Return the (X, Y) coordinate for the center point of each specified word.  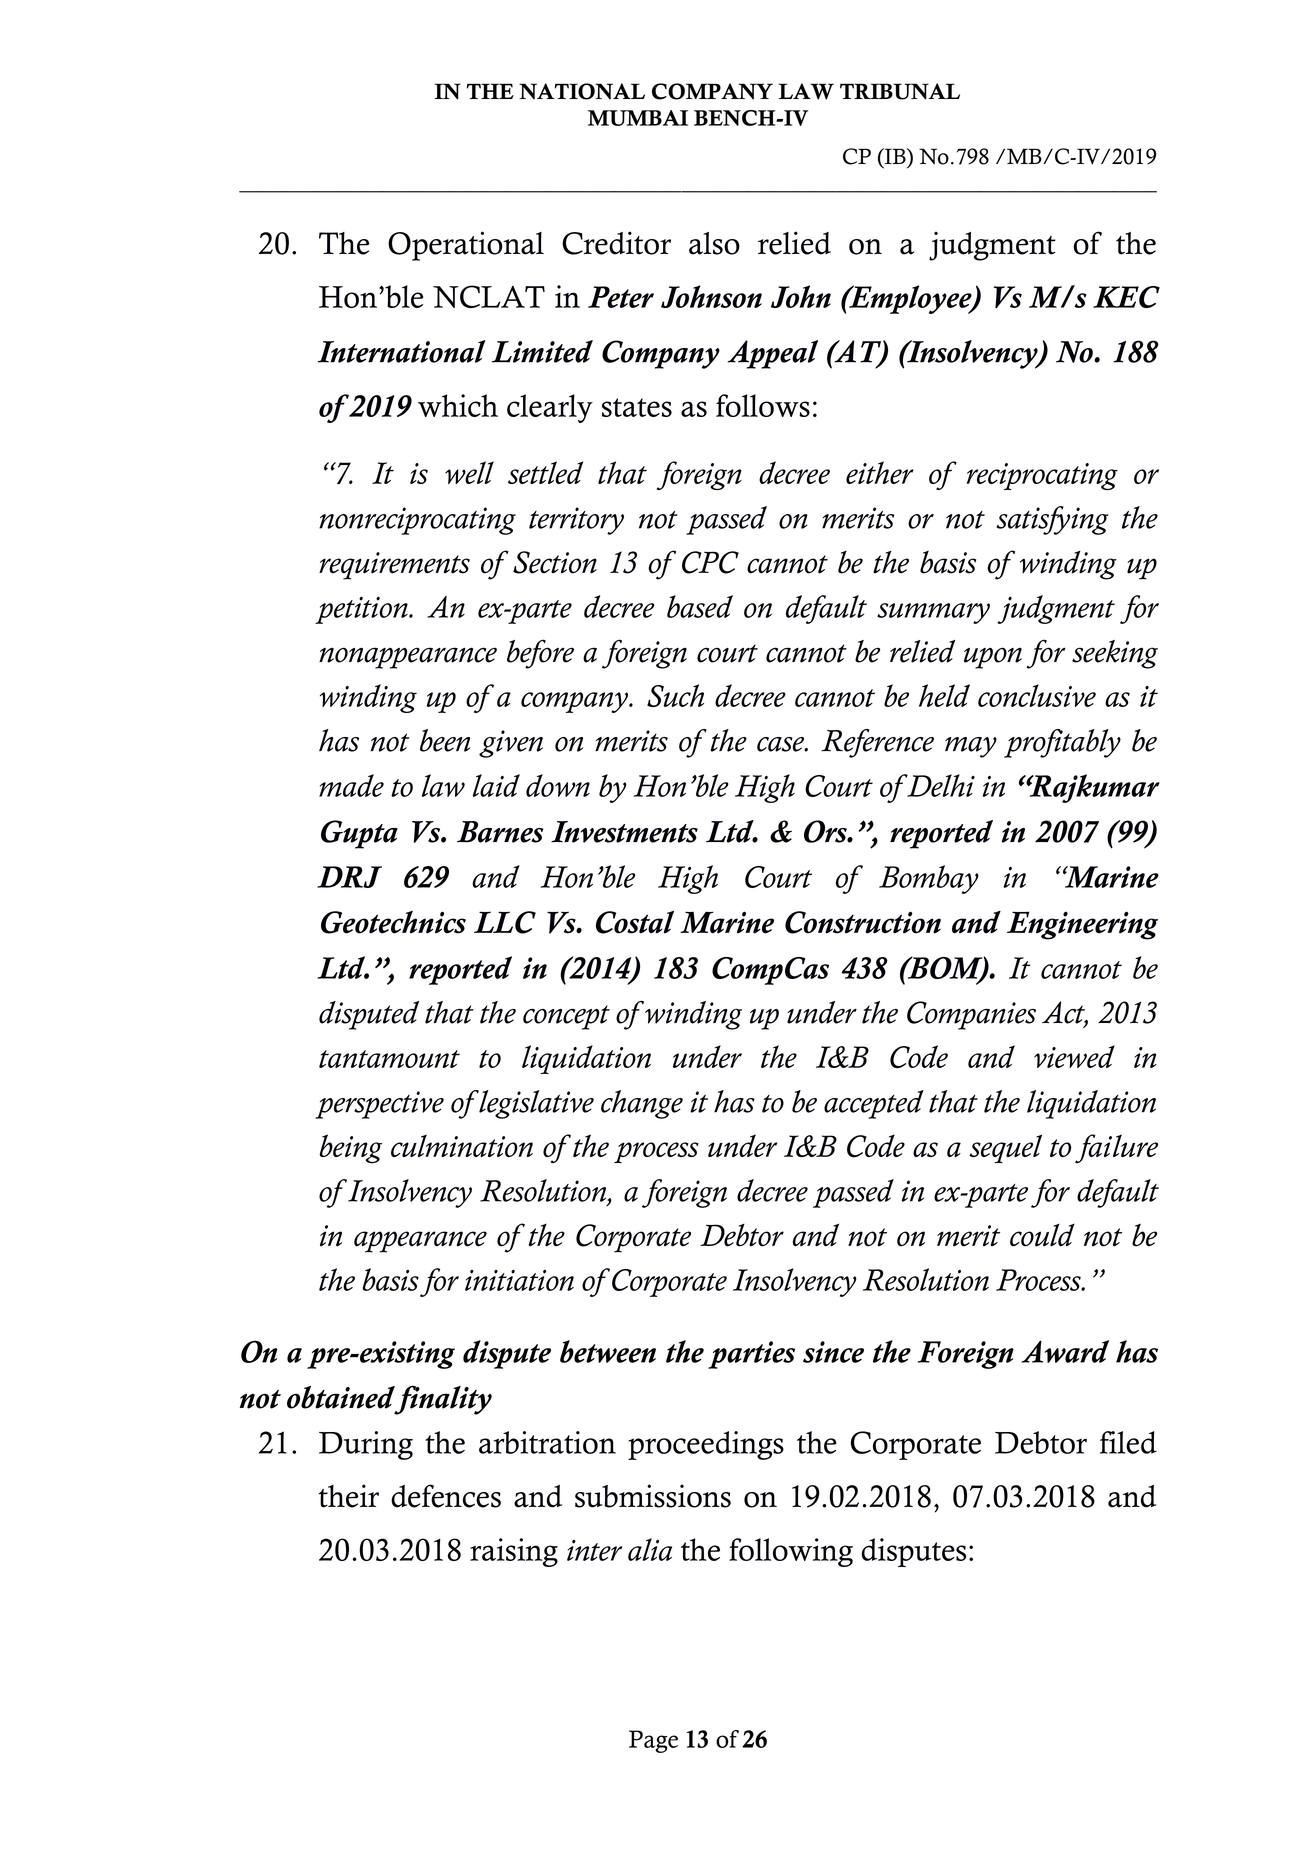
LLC (505, 922)
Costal (635, 922)
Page (653, 1741)
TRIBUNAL (900, 91)
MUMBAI (638, 118)
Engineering (1082, 925)
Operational (466, 246)
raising (514, 1552)
